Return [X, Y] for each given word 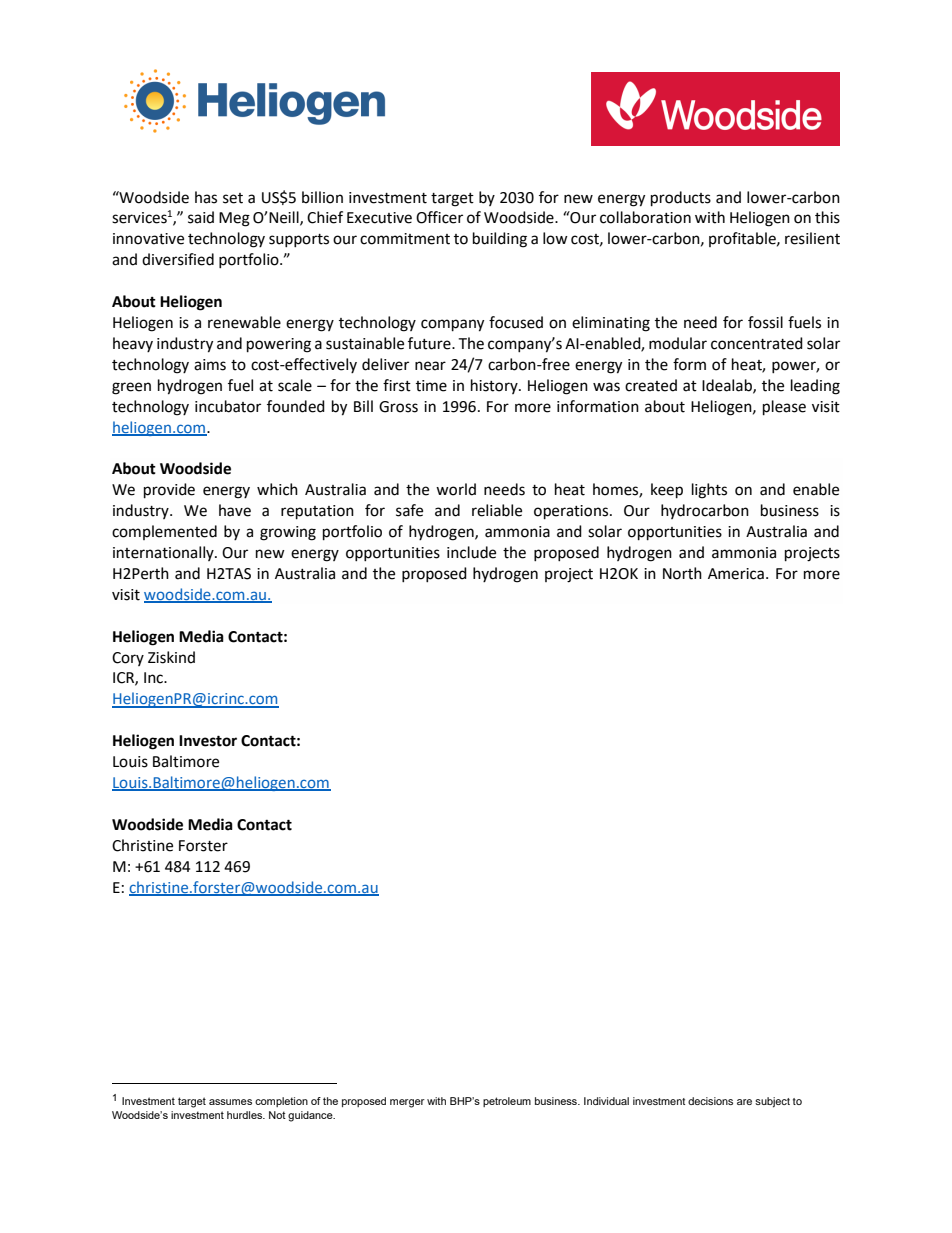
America [736, 574]
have [235, 510]
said [201, 217]
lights [709, 491]
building [500, 240]
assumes [230, 1102]
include [471, 552]
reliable [497, 510]
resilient [812, 238]
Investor [208, 741]
